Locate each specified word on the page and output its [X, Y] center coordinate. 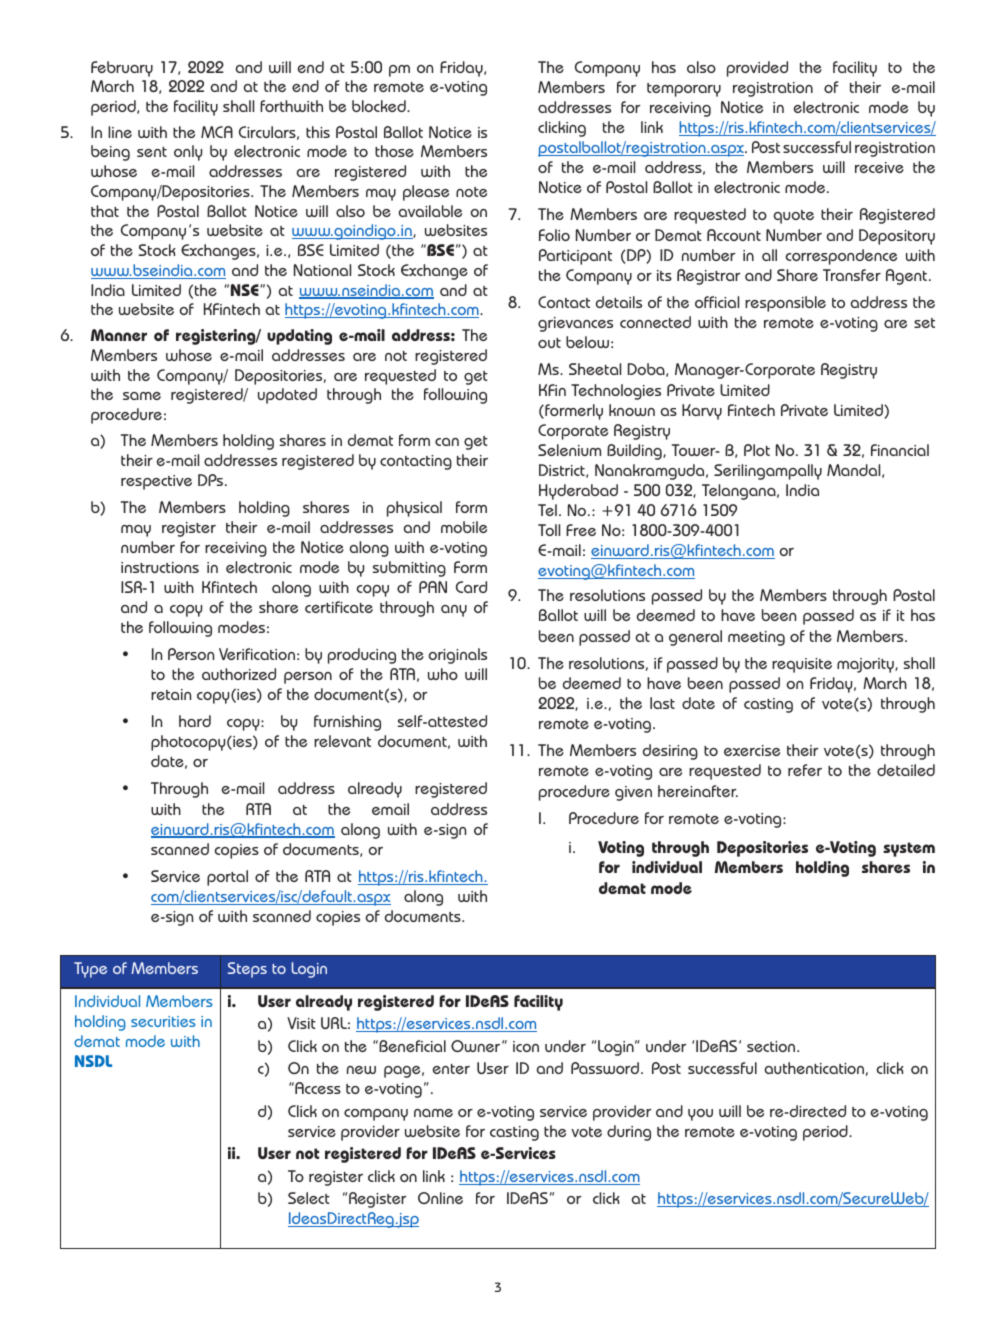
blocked [380, 106]
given [633, 793]
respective [156, 482]
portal [227, 878]
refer [805, 770]
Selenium [569, 450]
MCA [217, 132]
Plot [757, 450]
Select [309, 1198]
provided [757, 69]
